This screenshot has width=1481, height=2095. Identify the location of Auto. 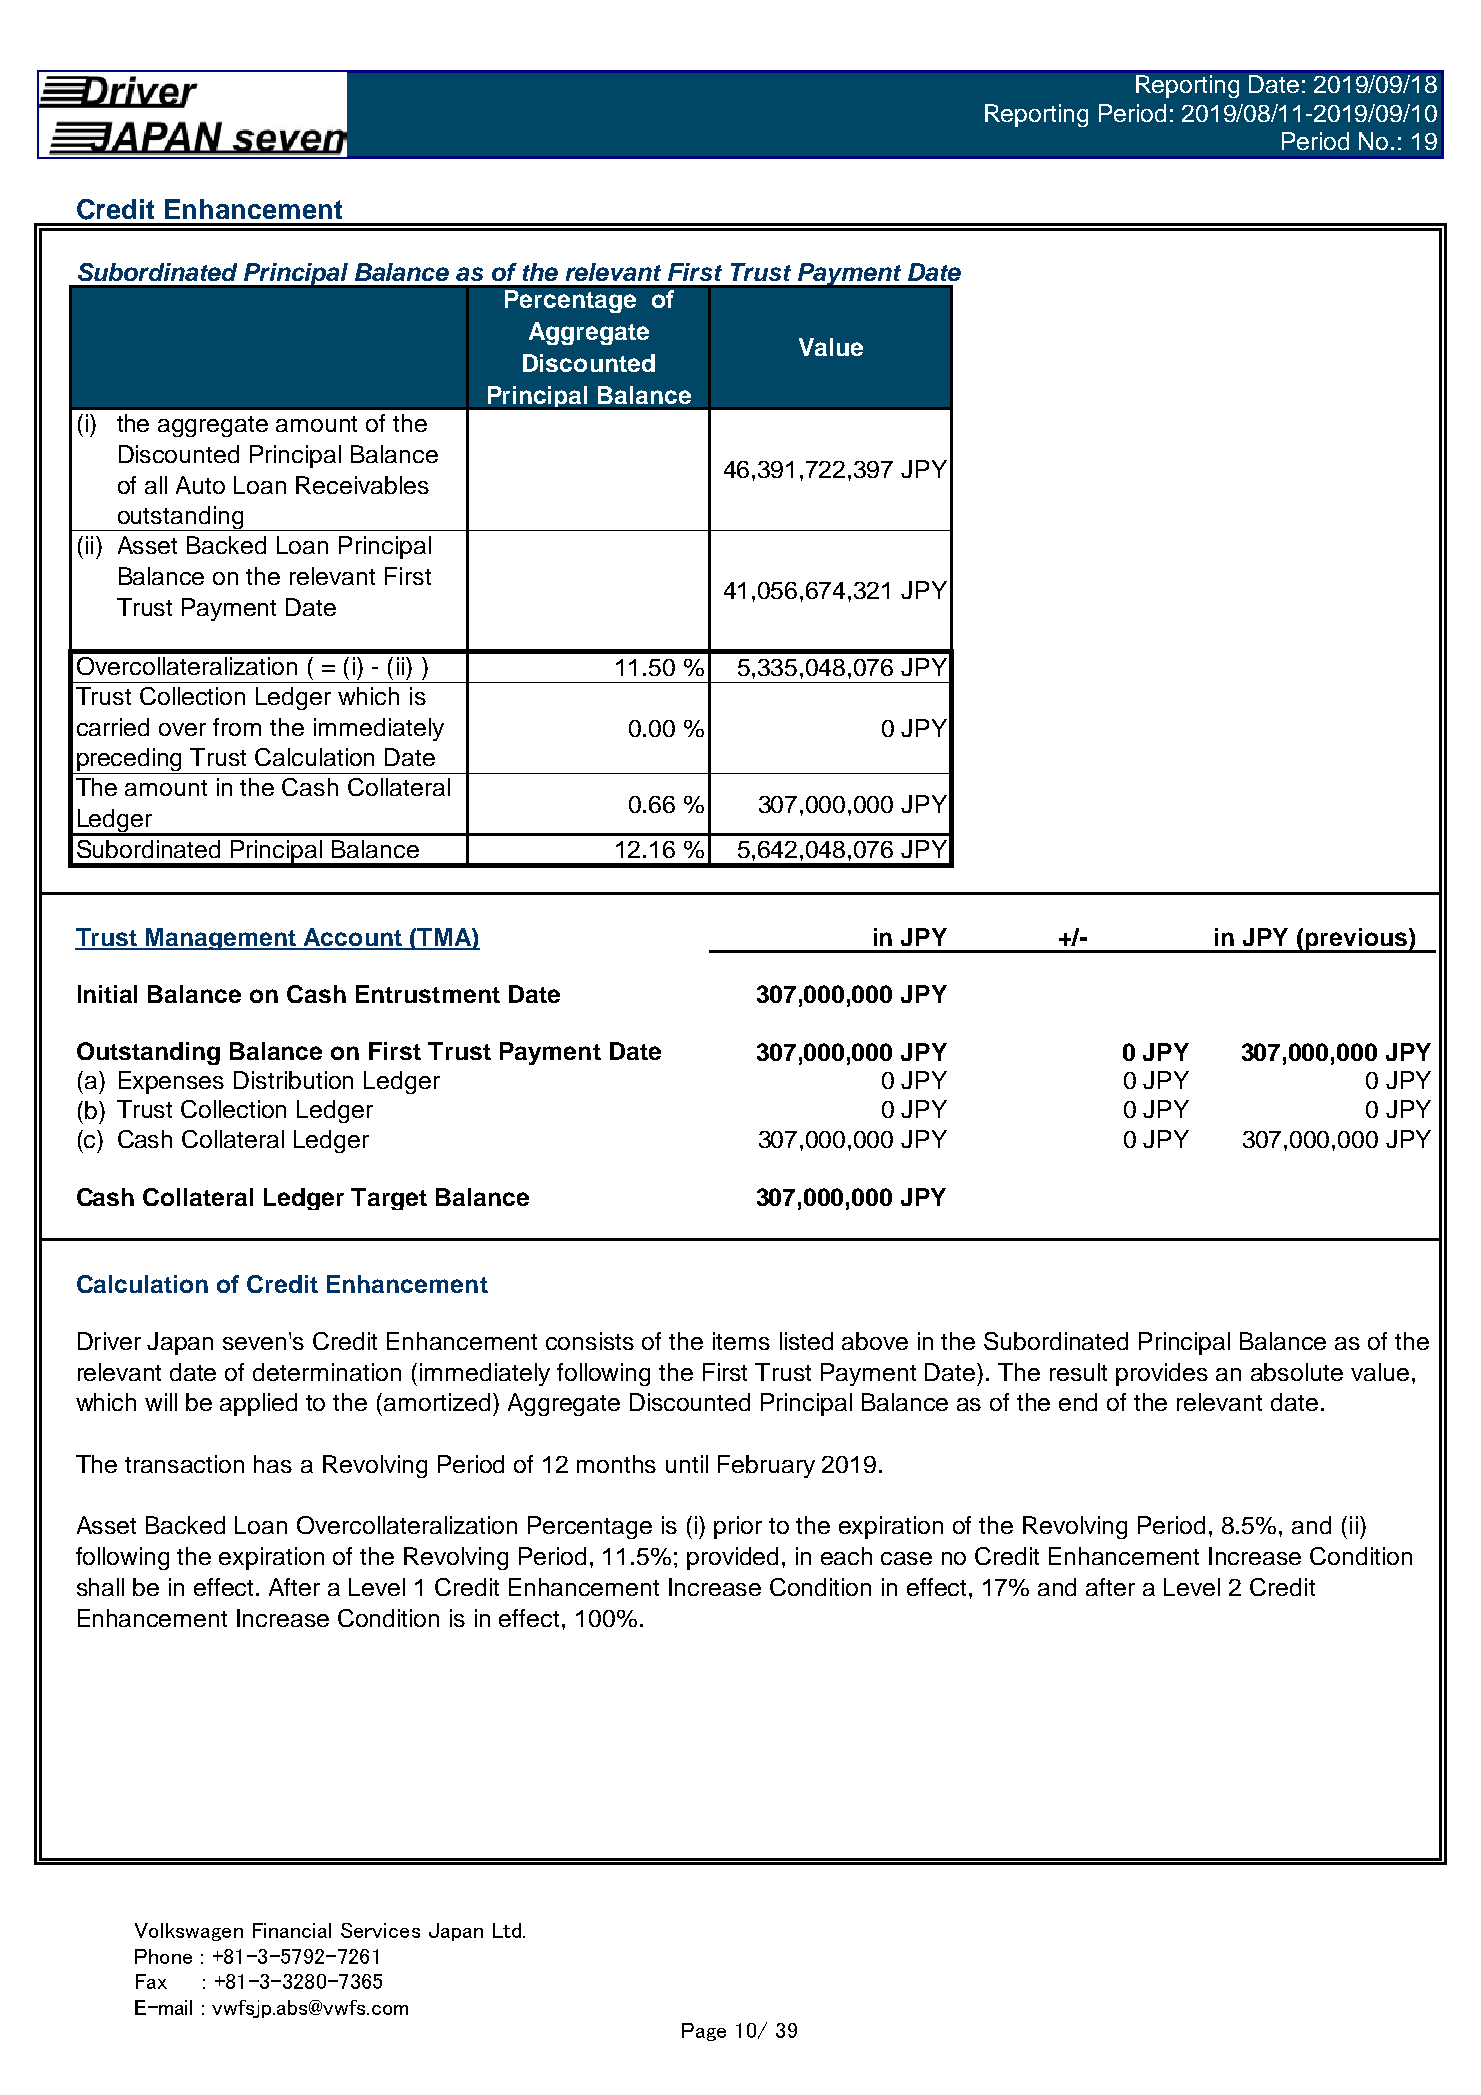
(200, 485).
